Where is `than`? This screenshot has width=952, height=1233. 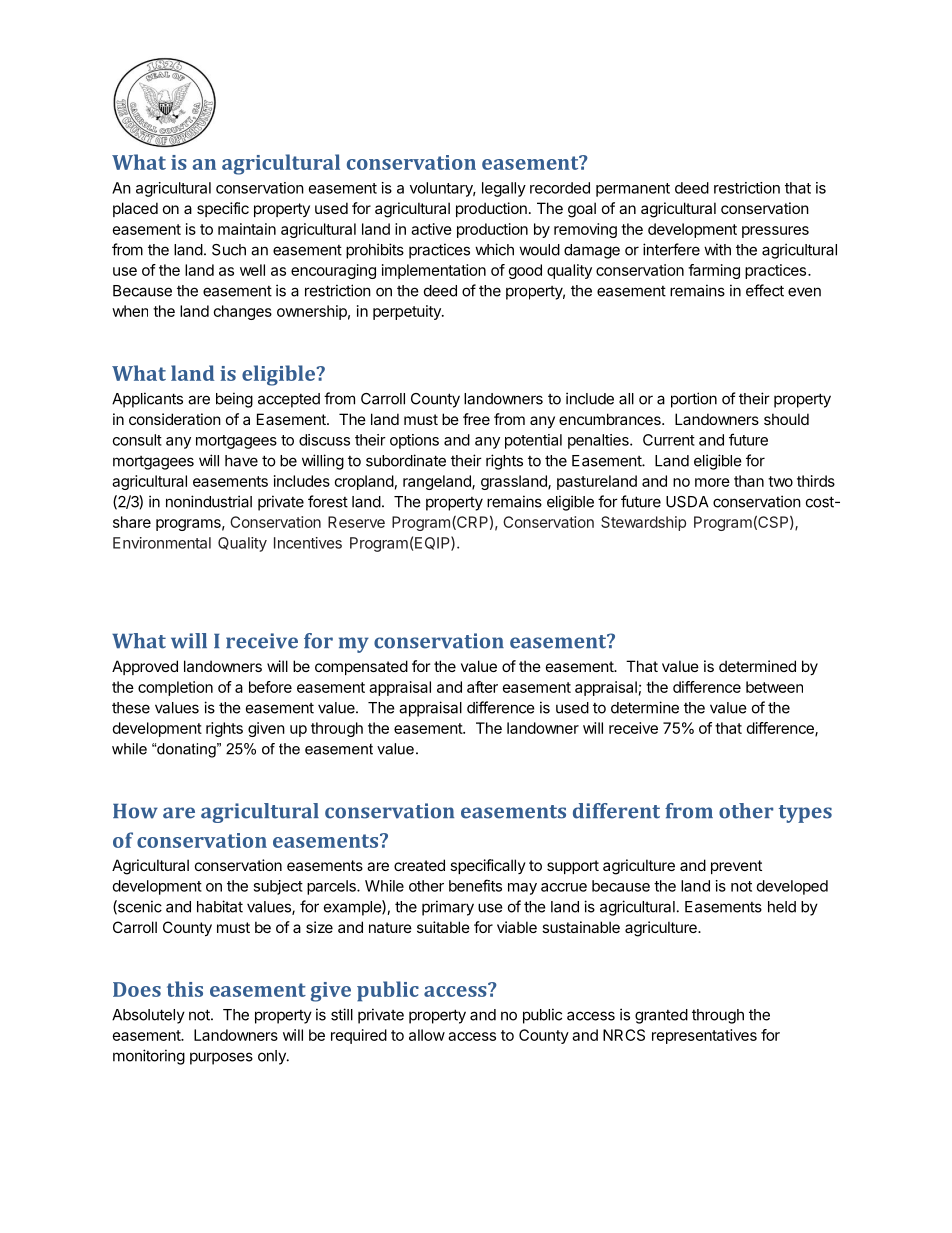
than is located at coordinates (749, 481).
